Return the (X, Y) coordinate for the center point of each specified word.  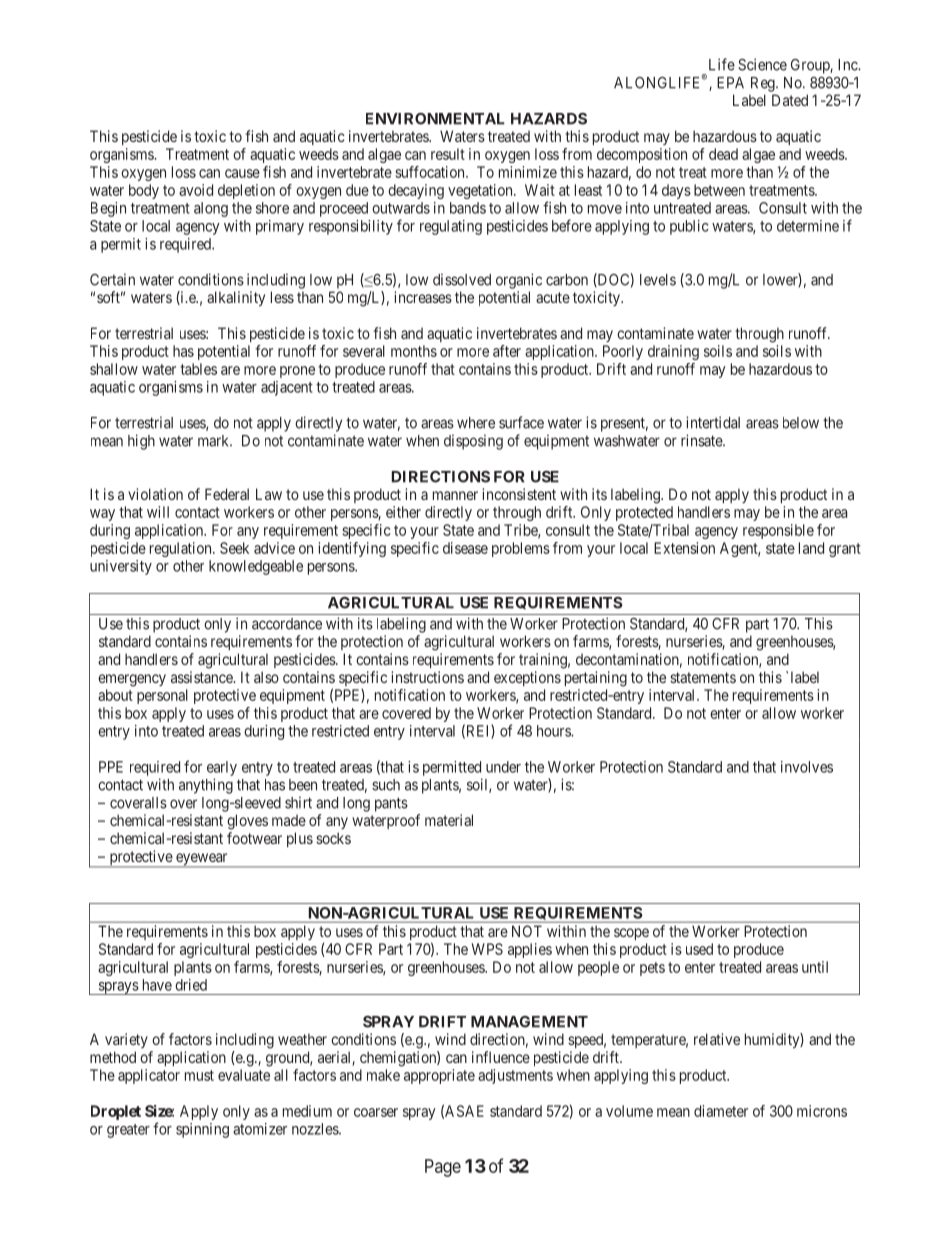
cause (242, 173)
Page (443, 1168)
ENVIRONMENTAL (435, 119)
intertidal (713, 422)
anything (206, 786)
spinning (202, 1130)
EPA (730, 83)
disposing (473, 442)
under (503, 767)
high (141, 442)
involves (807, 767)
